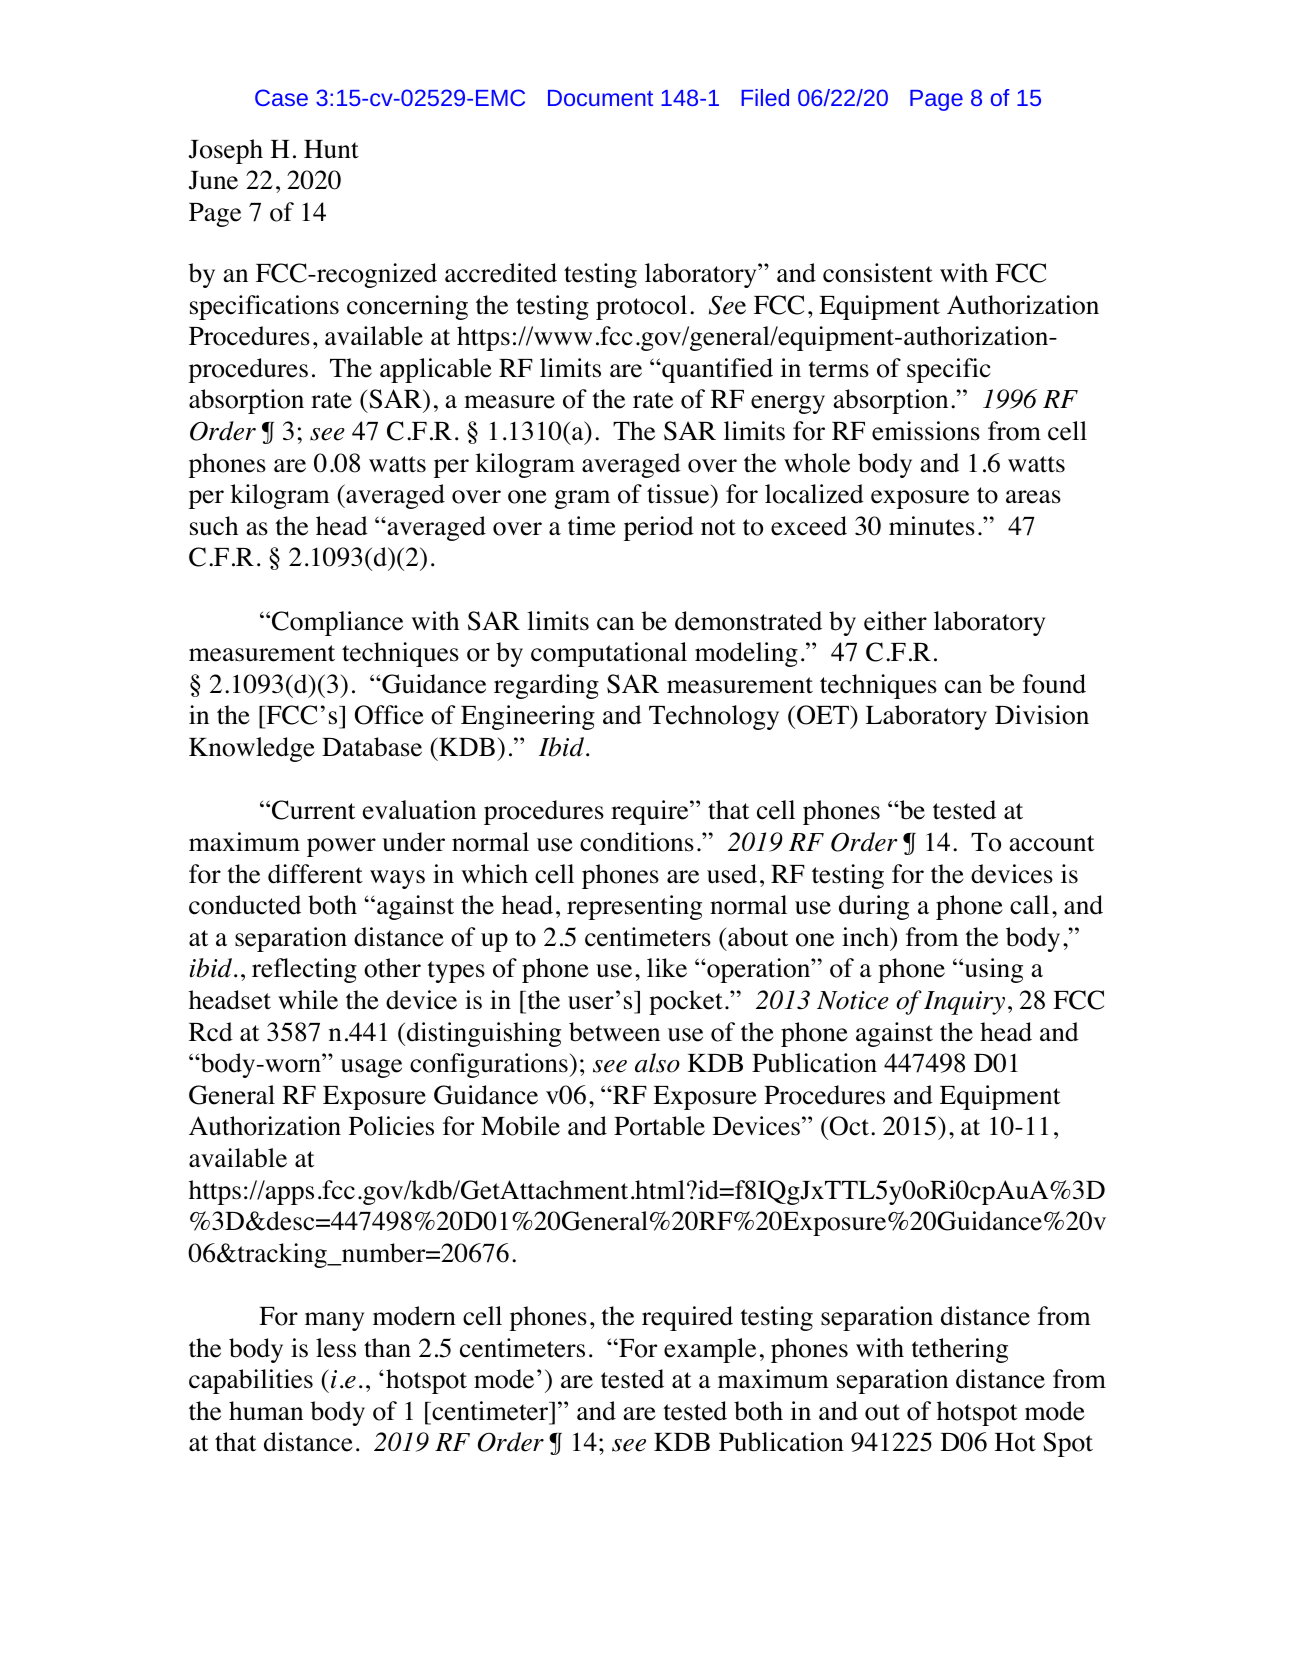 This screenshot has height=1678, width=1297. Describe the element at coordinates (331, 149) in the screenshot. I see `Hunt` at that location.
